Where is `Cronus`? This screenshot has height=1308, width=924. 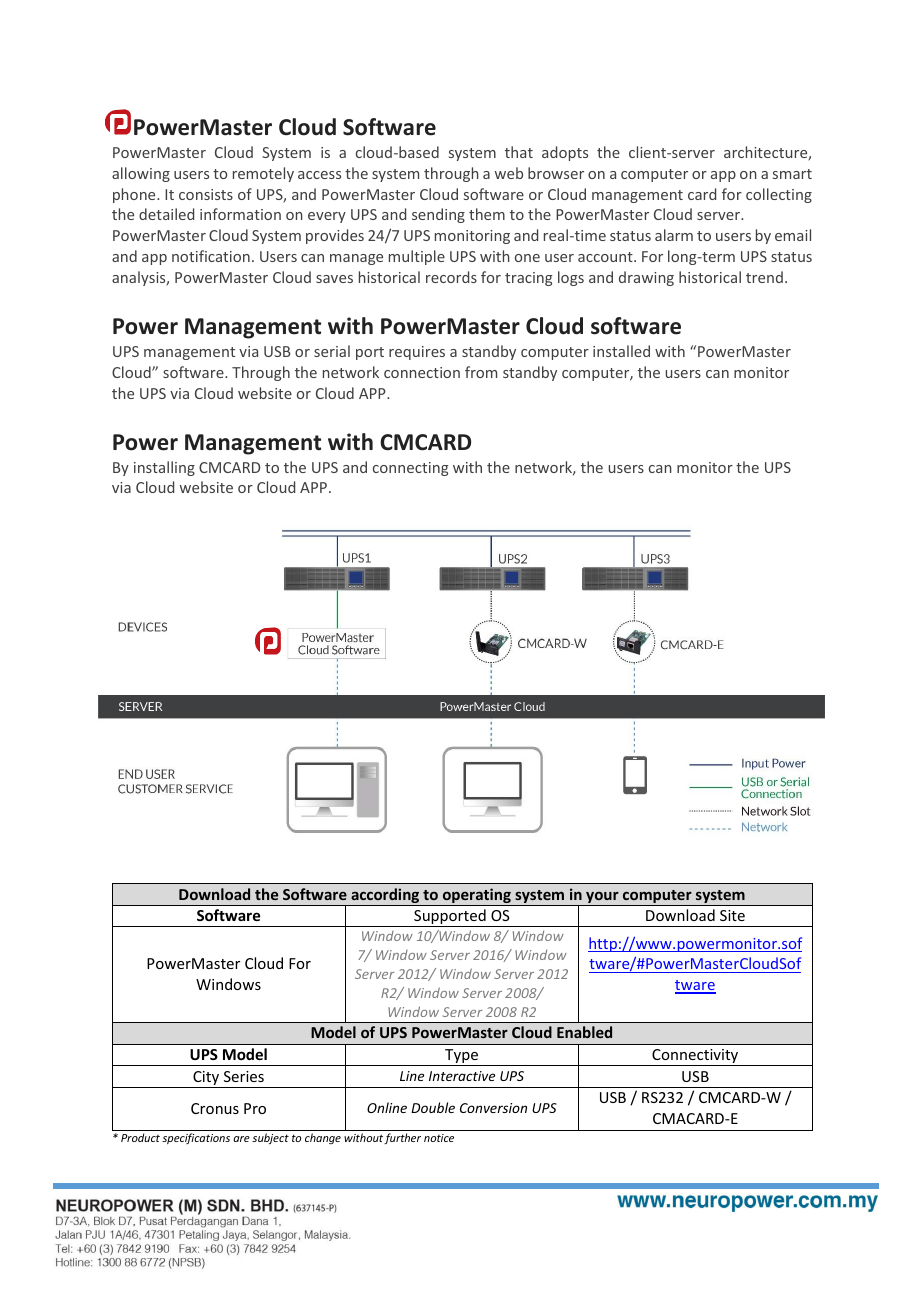 Cronus is located at coordinates (215, 1108).
